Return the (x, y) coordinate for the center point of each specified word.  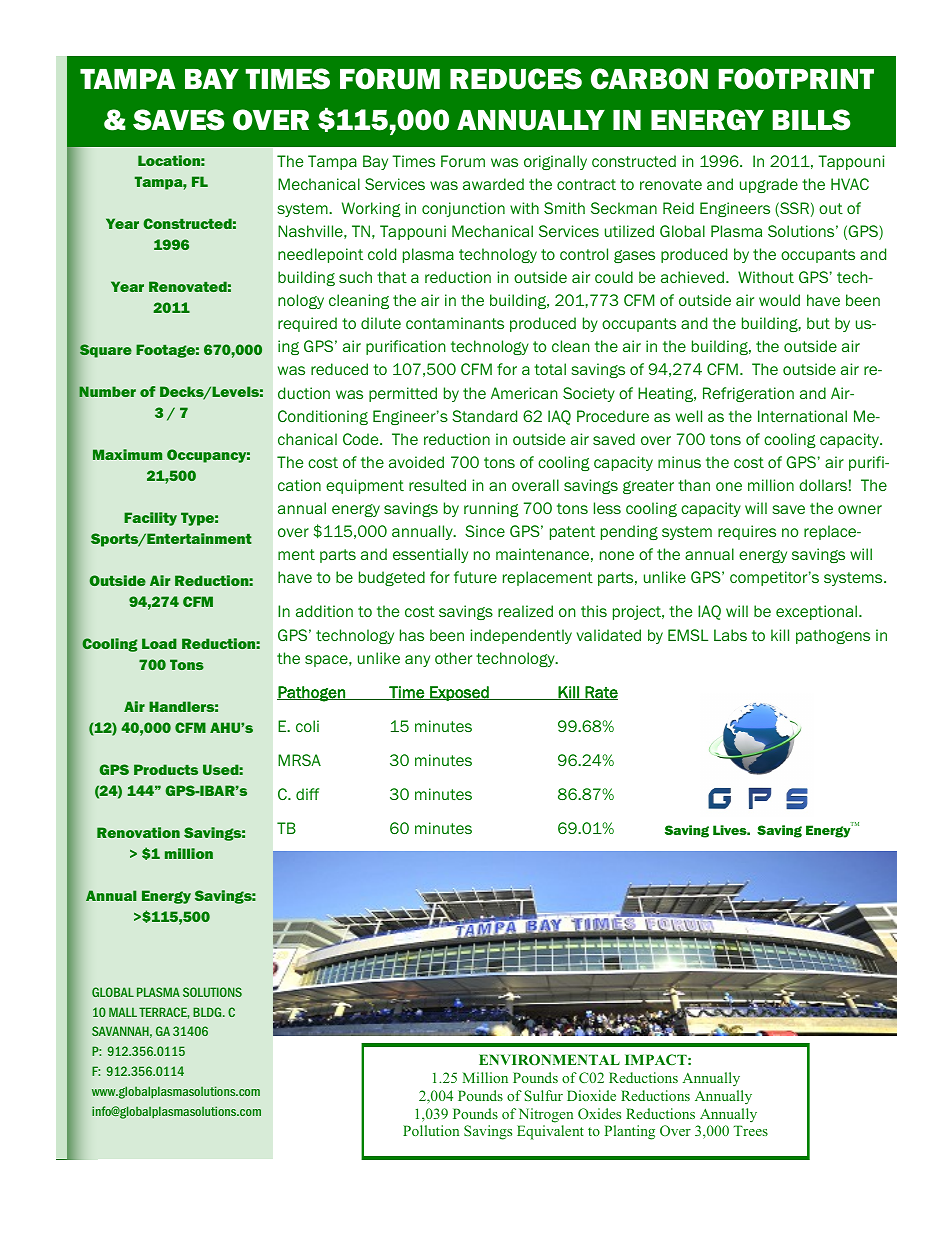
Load (159, 643)
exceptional (816, 612)
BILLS (811, 120)
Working (371, 209)
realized (525, 611)
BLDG (208, 1012)
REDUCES (516, 79)
